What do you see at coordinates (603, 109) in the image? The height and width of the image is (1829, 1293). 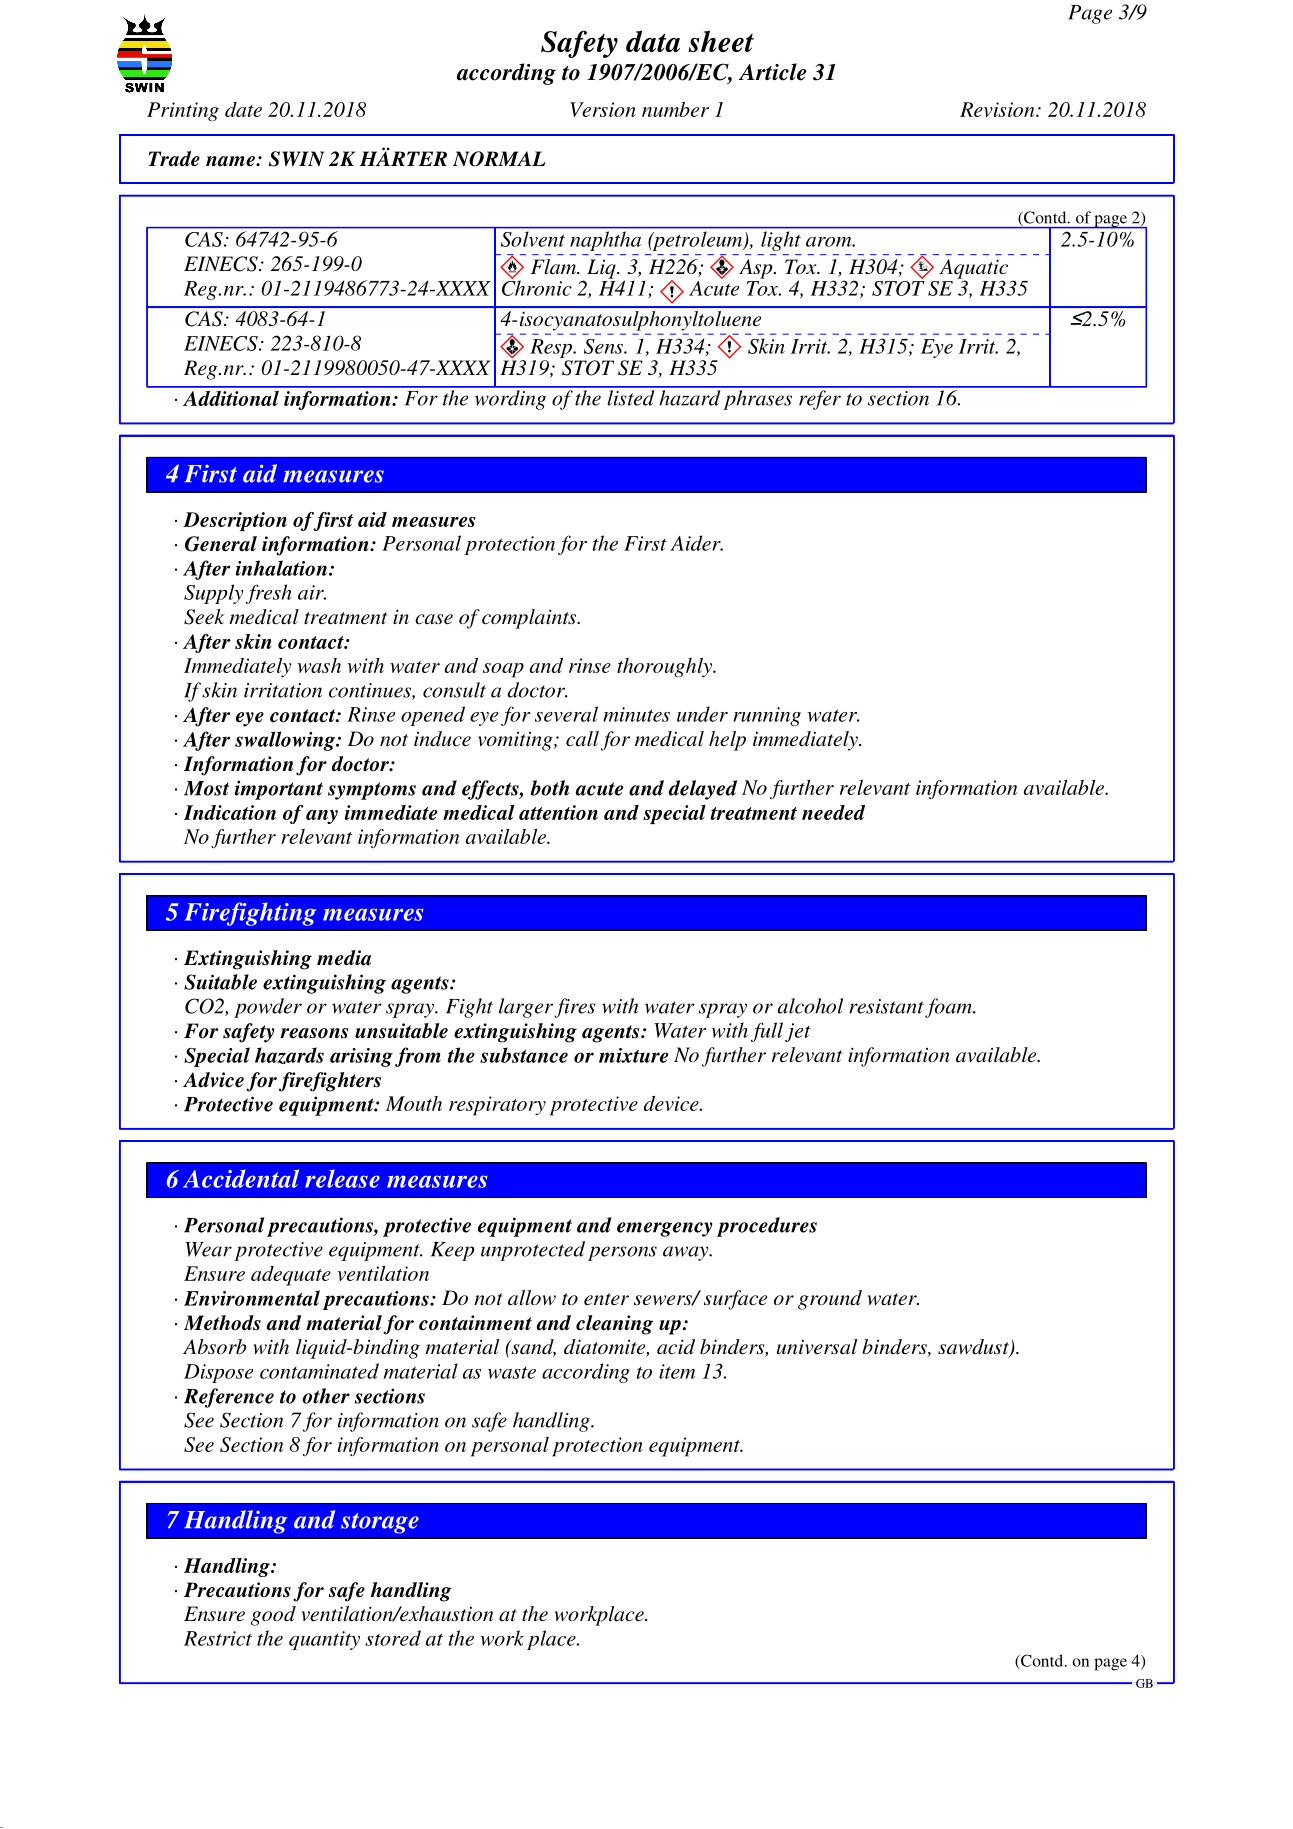 I see `Version` at bounding box center [603, 109].
